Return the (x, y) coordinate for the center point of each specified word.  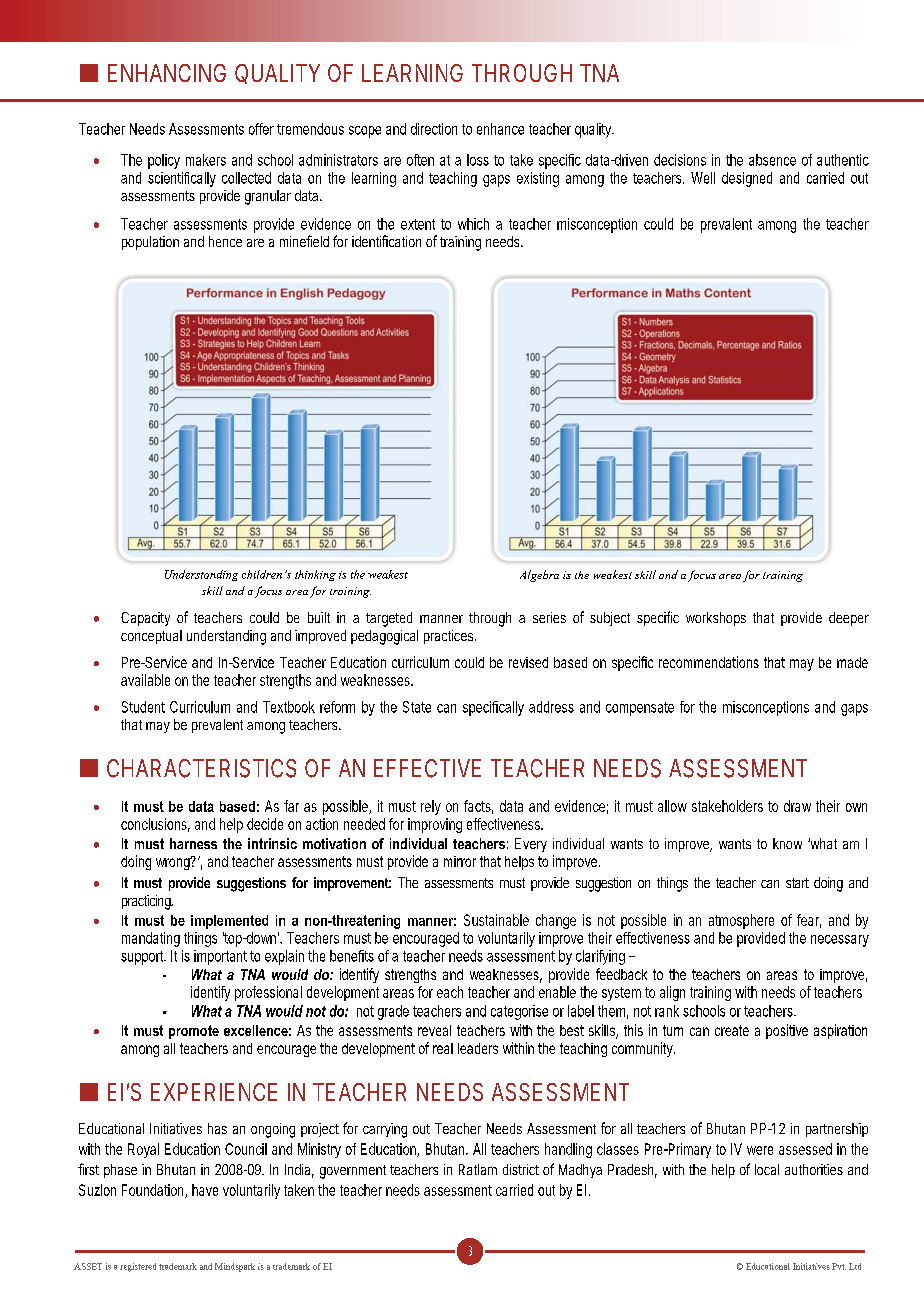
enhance (500, 129)
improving (435, 825)
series (549, 617)
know (787, 843)
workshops (716, 619)
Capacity (145, 619)
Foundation (154, 1191)
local (767, 1169)
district (521, 1169)
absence (772, 160)
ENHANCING (167, 73)
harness (193, 843)
